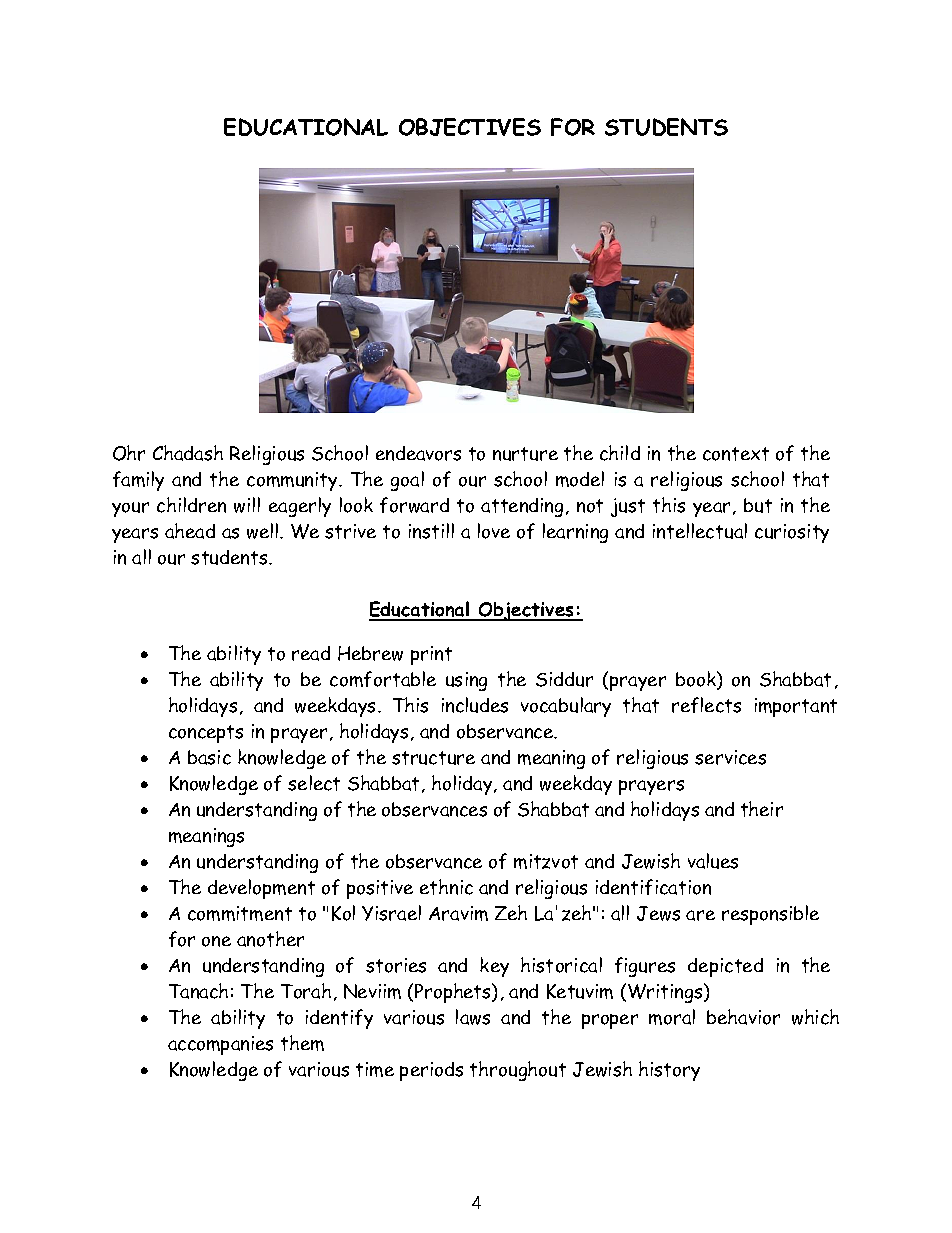 The width and height of the screenshot is (952, 1233). Describe the element at coordinates (713, 861) in the screenshot. I see `values` at that location.
